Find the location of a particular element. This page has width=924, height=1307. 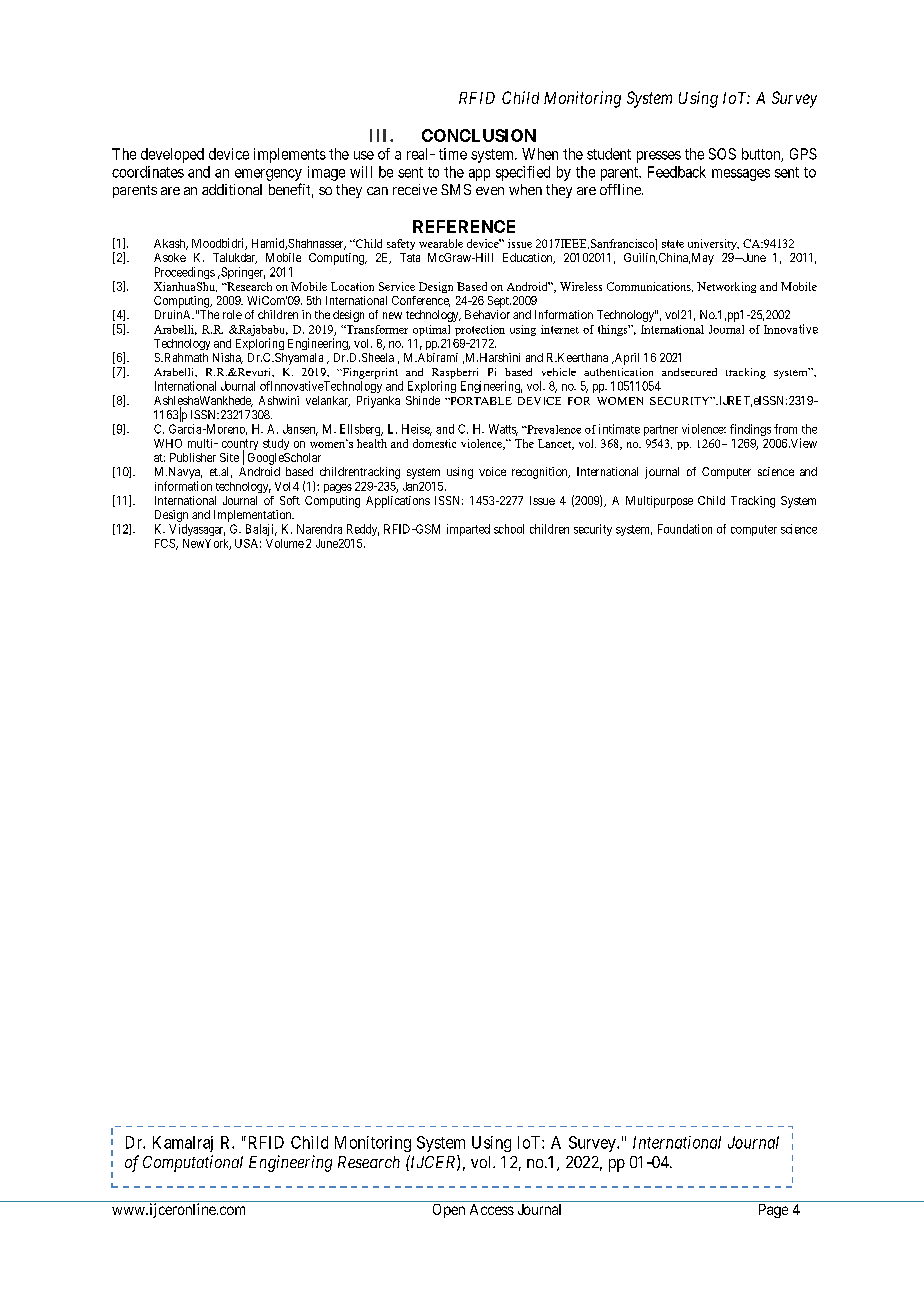

additional is located at coordinates (232, 189).
